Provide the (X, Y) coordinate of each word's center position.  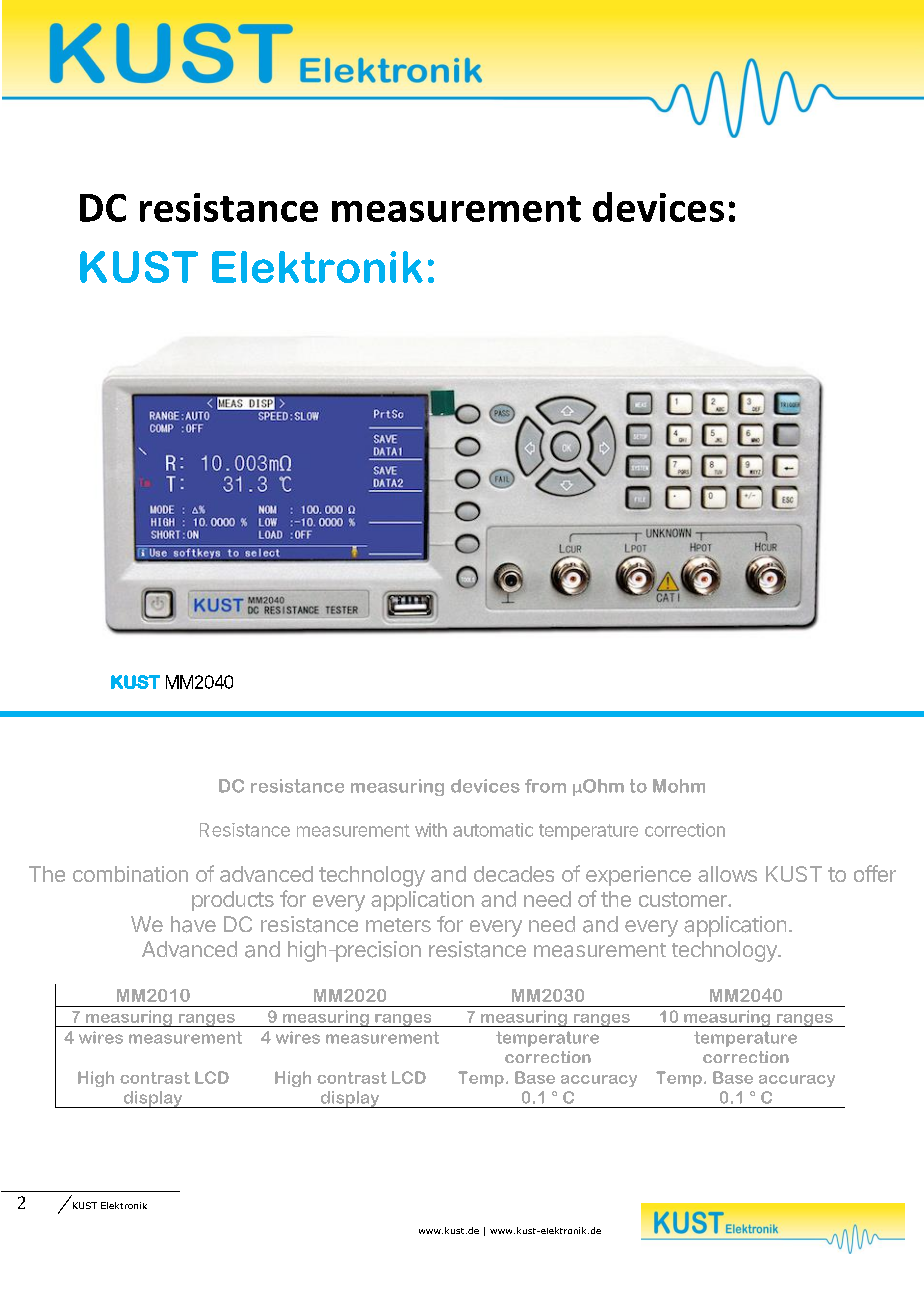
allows (727, 874)
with (431, 830)
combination (130, 874)
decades (514, 874)
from (545, 786)
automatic (493, 830)
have (193, 924)
